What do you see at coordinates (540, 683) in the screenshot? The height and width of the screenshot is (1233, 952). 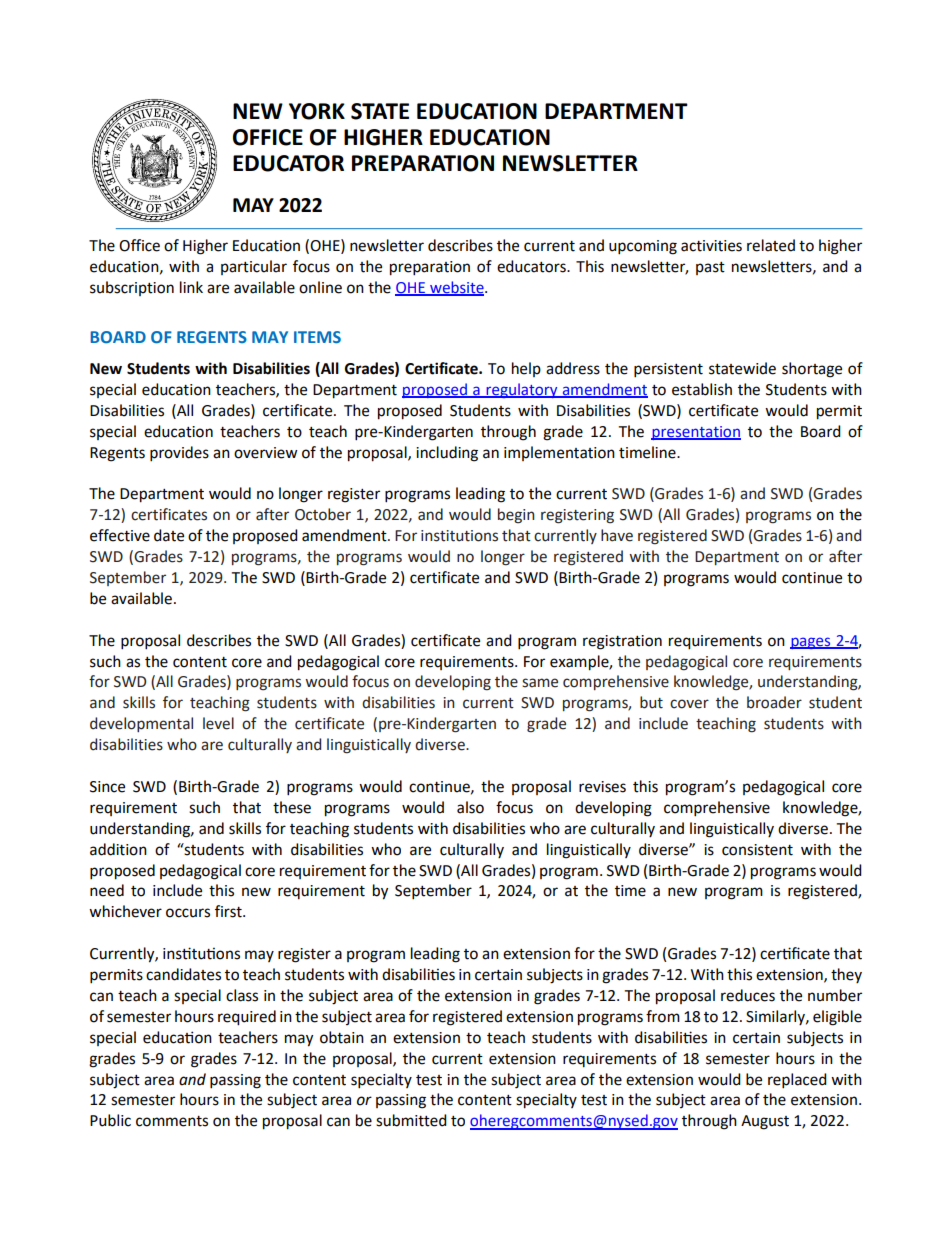 I see `same` at bounding box center [540, 683].
